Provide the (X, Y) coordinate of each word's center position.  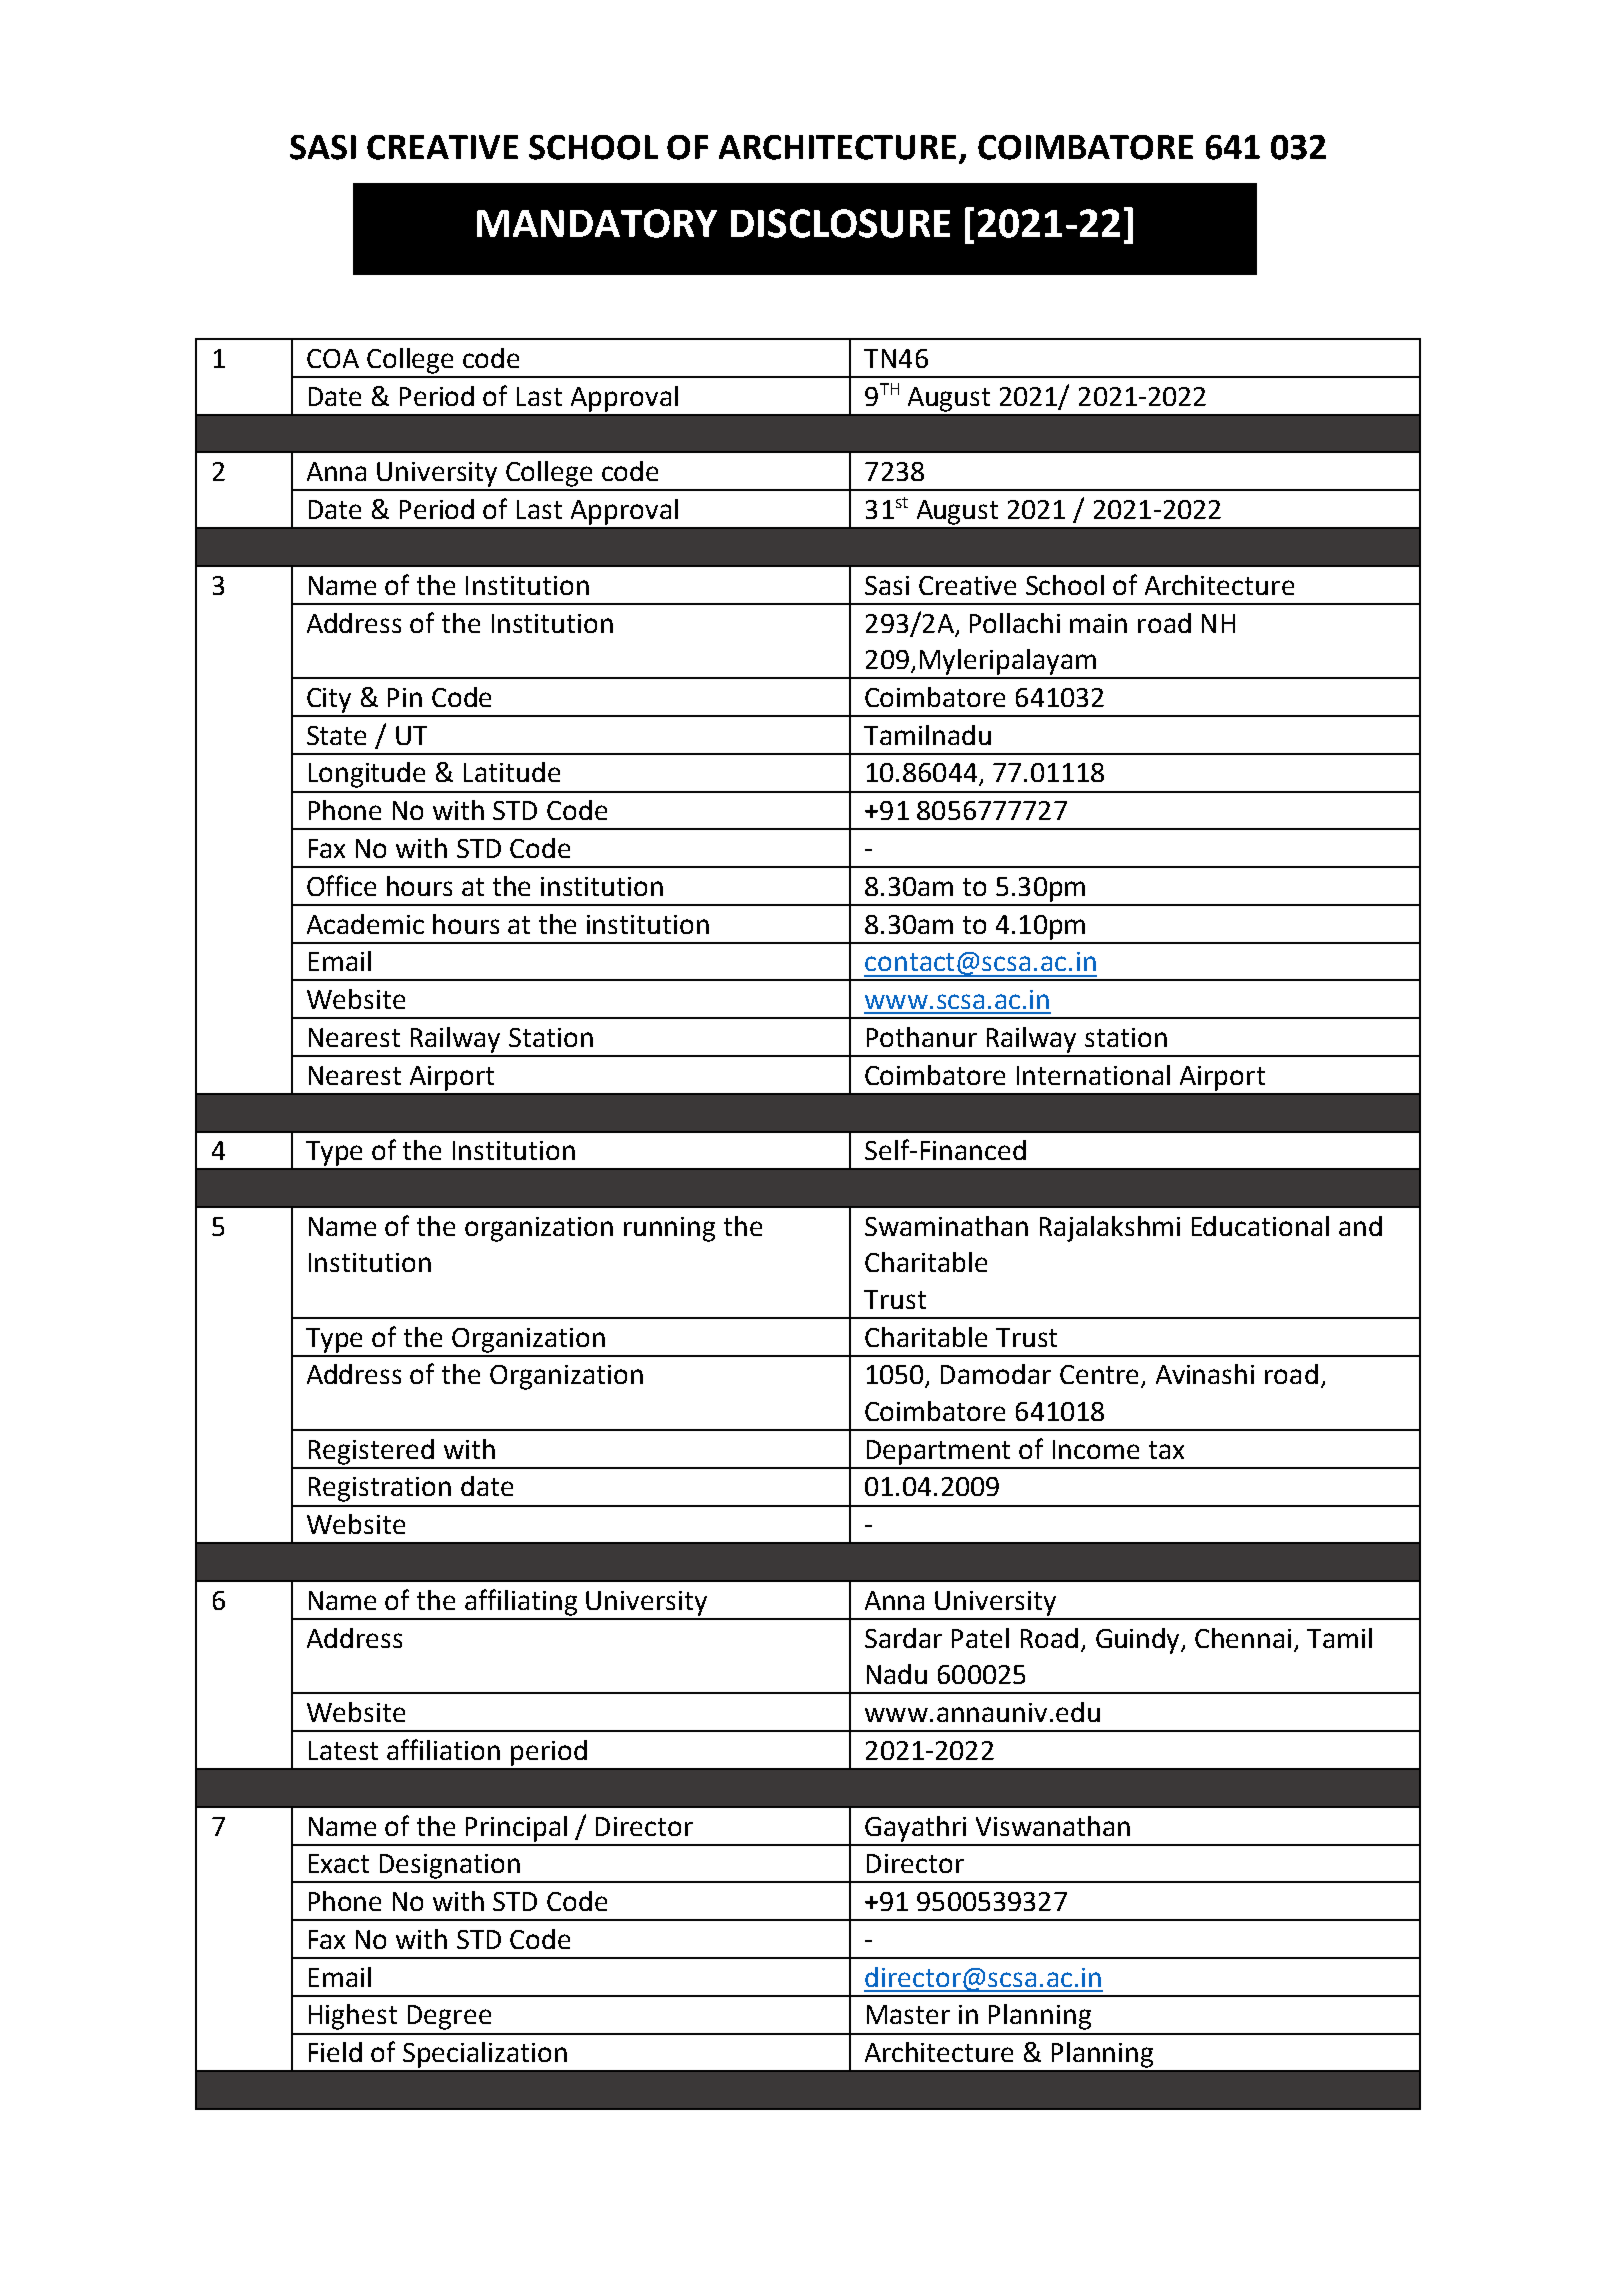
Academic (365, 924)
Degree (449, 2017)
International (1093, 1075)
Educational (1260, 1226)
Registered (371, 1452)
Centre (1099, 1374)
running (669, 1229)
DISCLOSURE (840, 223)
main (1098, 623)
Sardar (903, 1638)
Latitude (512, 772)
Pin (405, 697)
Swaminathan (946, 1226)
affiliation (443, 1749)
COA (333, 358)
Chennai (1243, 1638)
